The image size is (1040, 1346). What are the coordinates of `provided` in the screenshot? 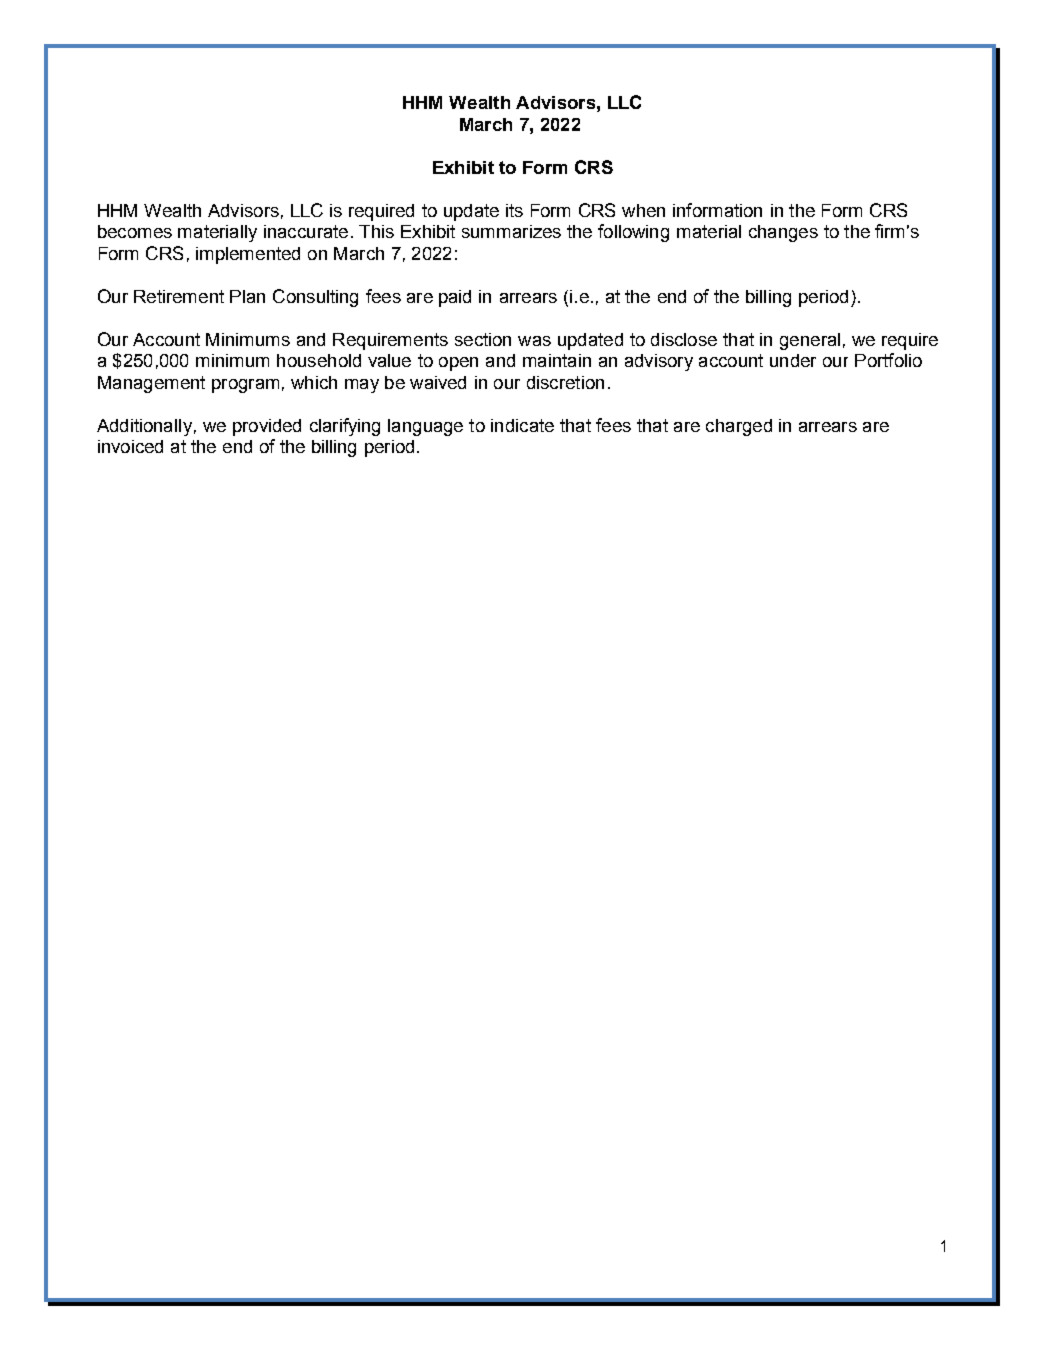 It's located at (267, 427).
